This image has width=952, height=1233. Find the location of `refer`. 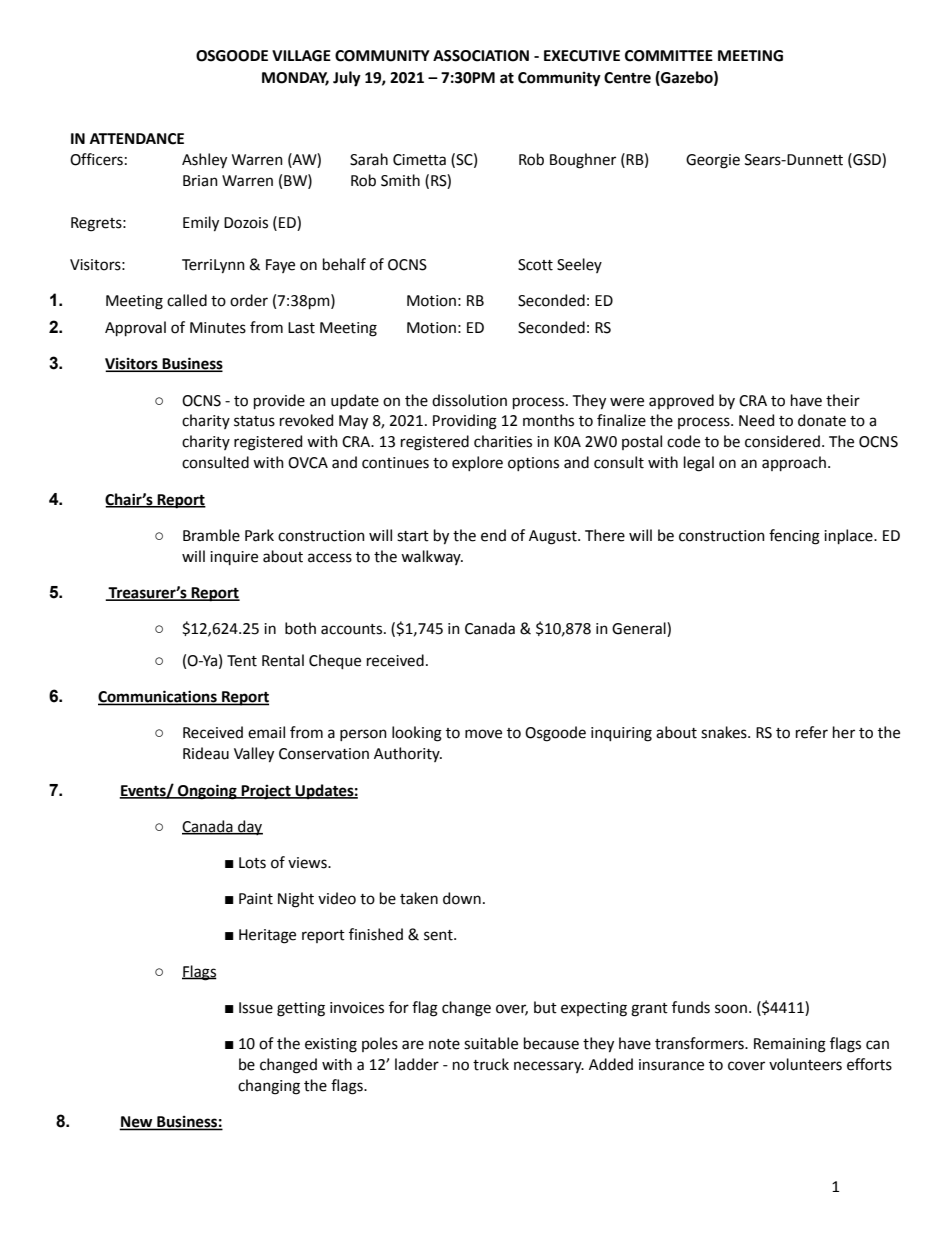

refer is located at coordinates (812, 732).
